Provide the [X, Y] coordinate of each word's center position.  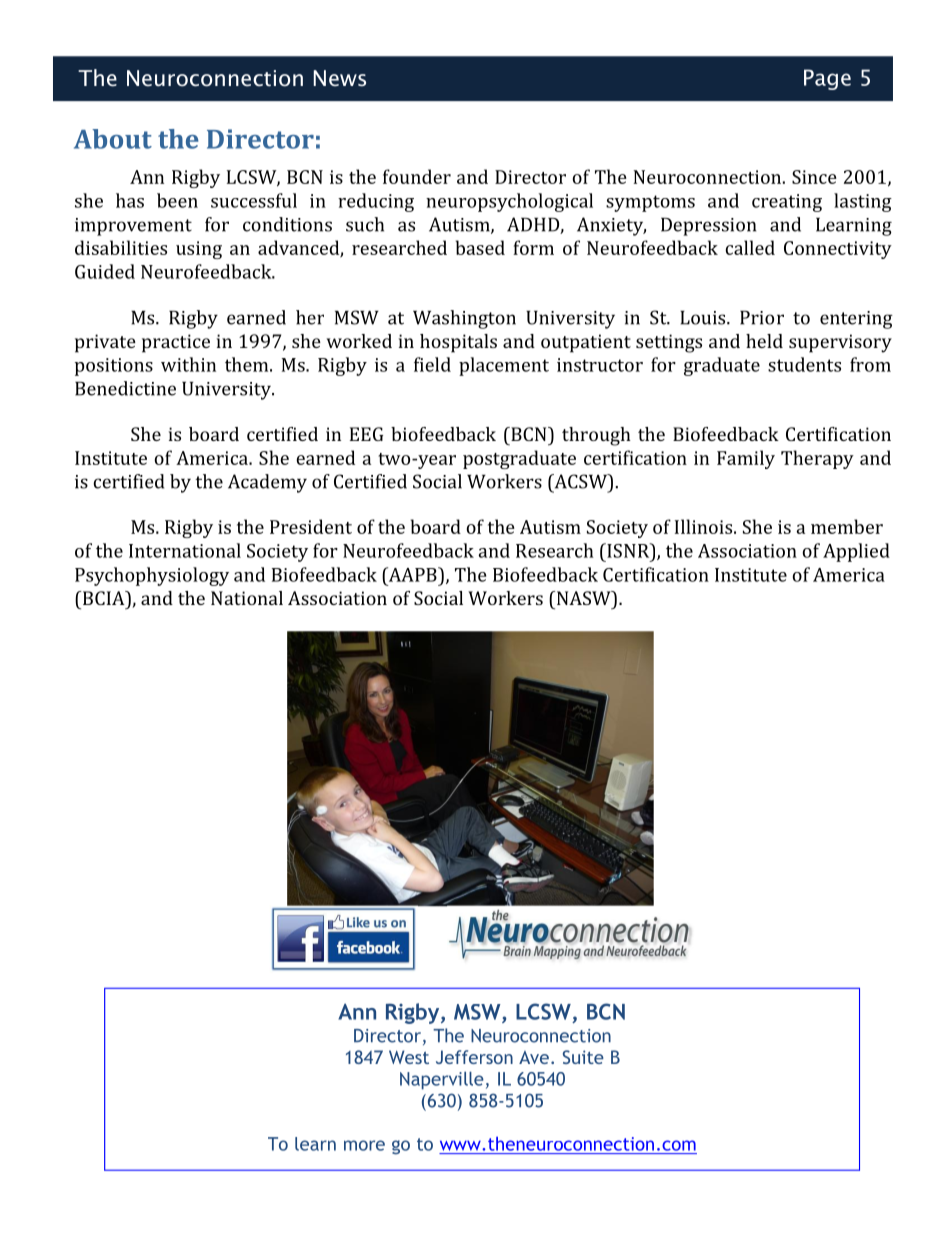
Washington [464, 319]
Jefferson [474, 1057]
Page [827, 79]
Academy [267, 483]
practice [176, 343]
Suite [583, 1057]
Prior [762, 318]
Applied [856, 552]
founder [417, 176]
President [311, 526]
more [364, 1145]
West [409, 1057]
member [847, 526]
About [113, 139]
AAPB [412, 574]
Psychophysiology [152, 576]
